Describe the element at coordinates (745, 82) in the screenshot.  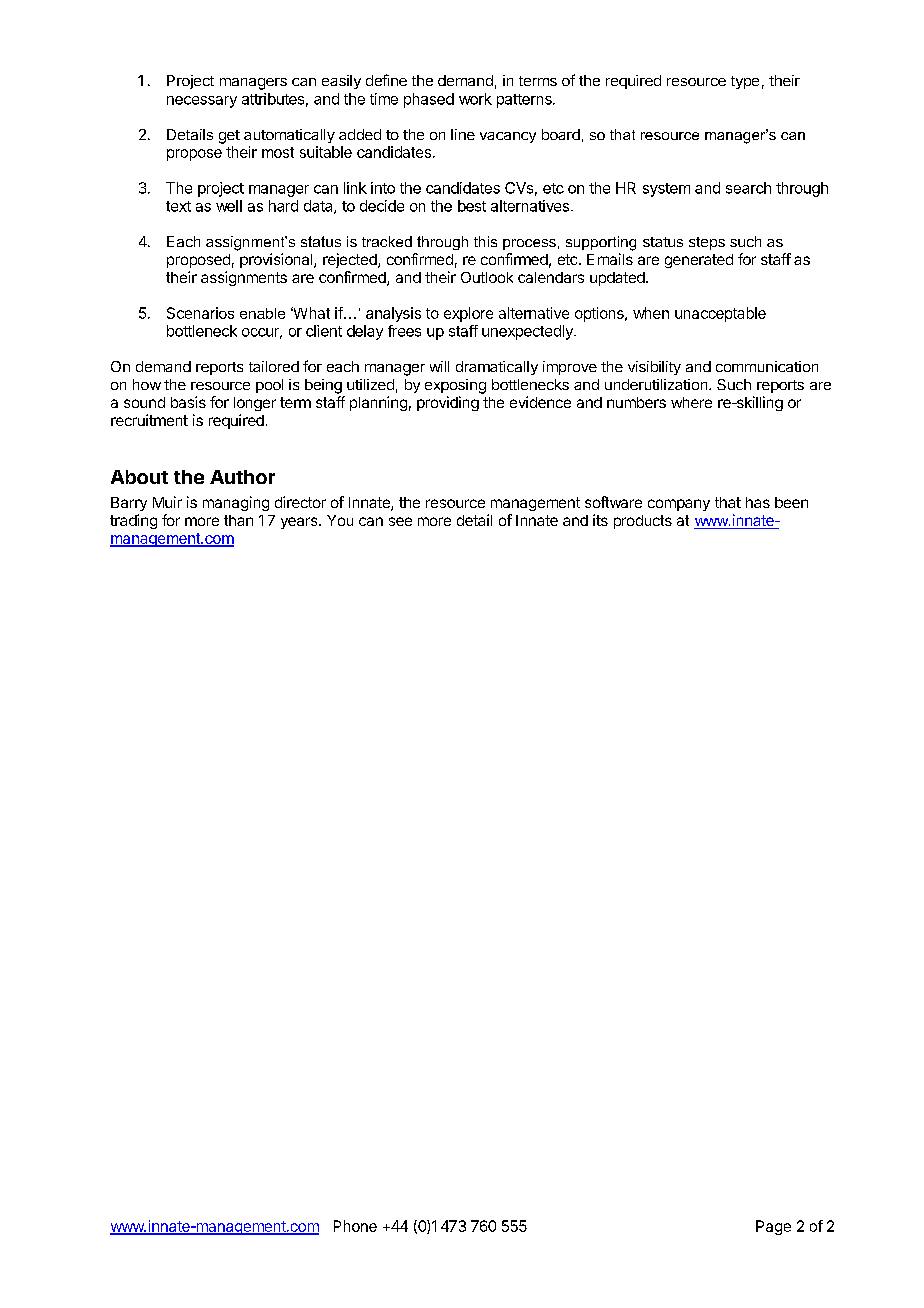
I see `type` at that location.
